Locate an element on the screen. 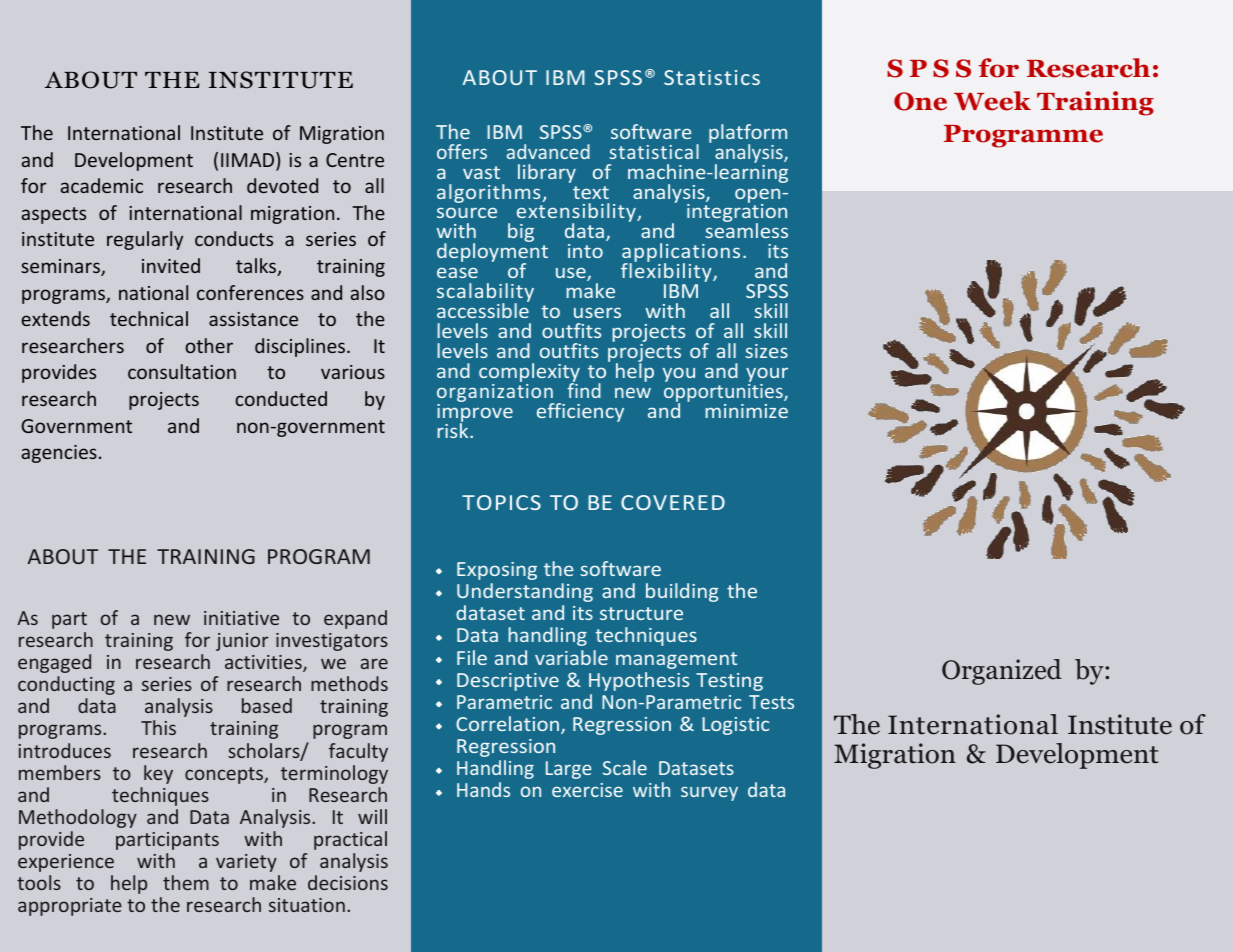  improve is located at coordinates (475, 414).
